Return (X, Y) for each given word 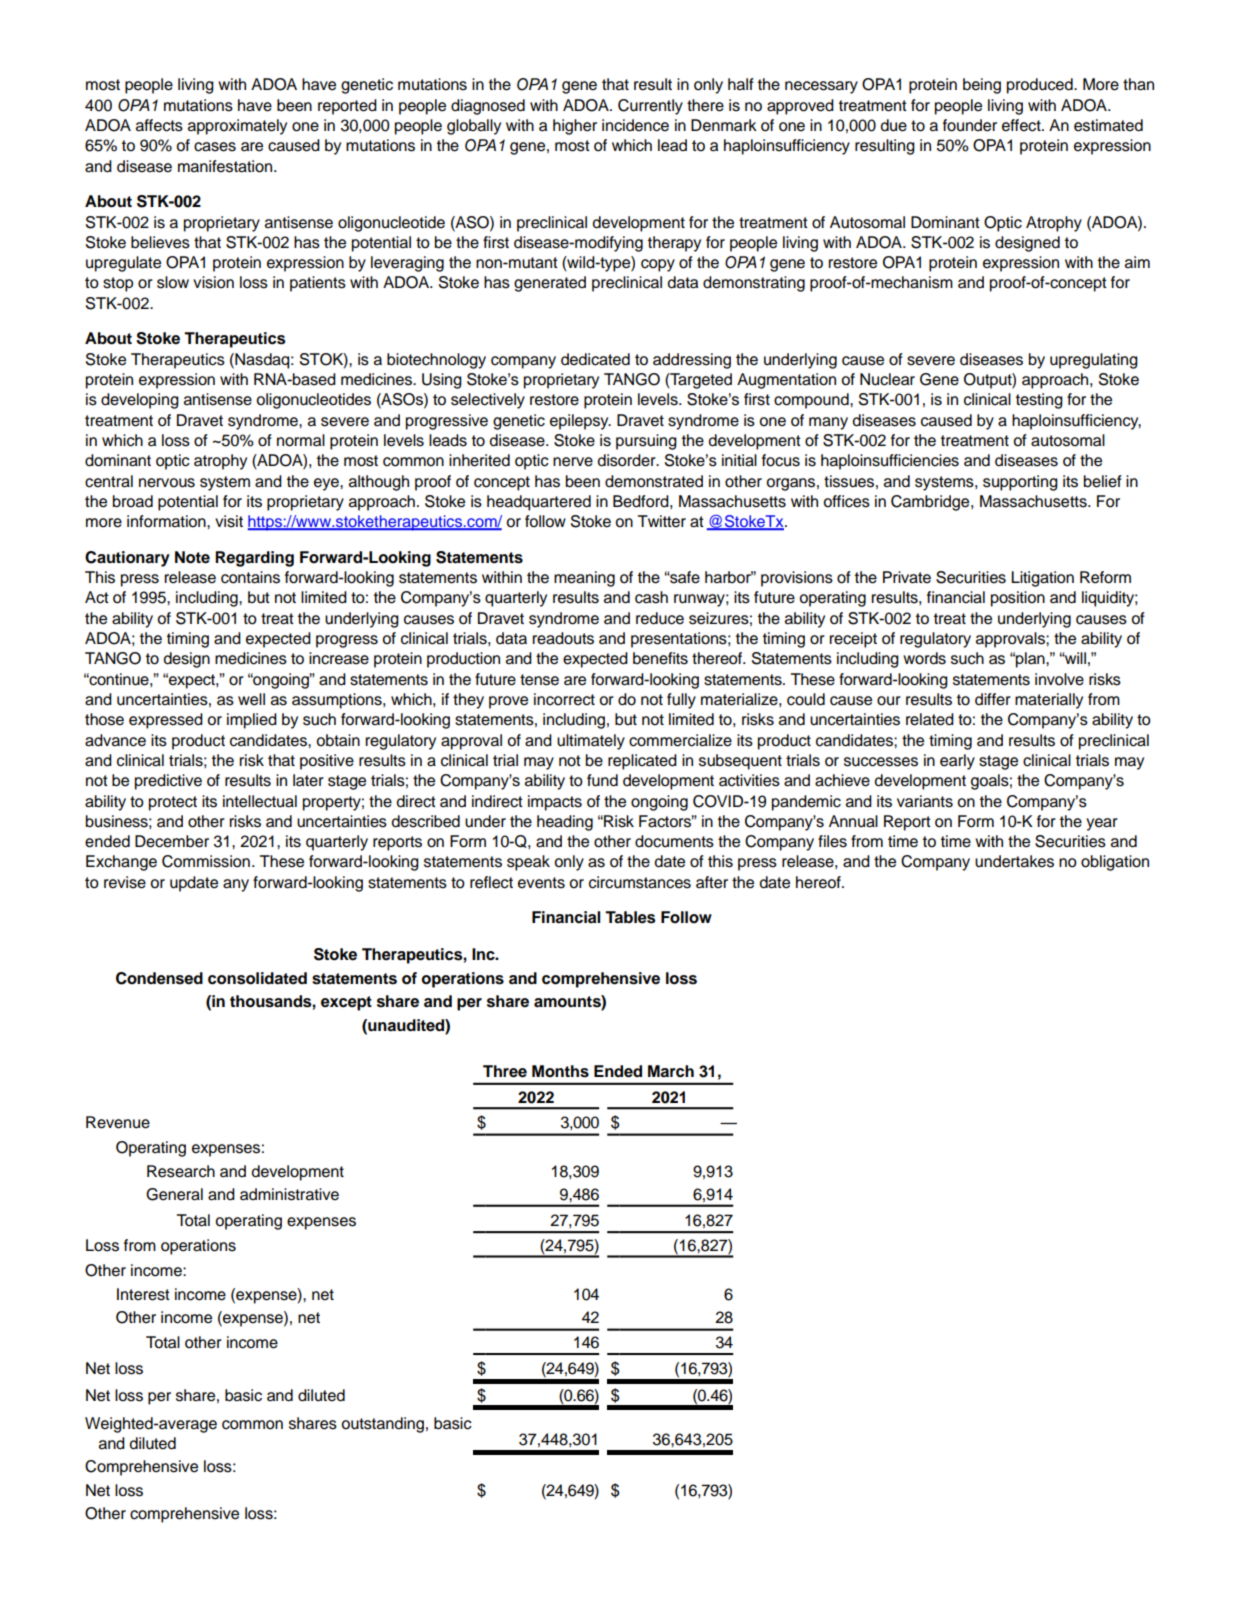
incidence (635, 125)
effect (1022, 125)
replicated (642, 762)
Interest (143, 1294)
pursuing (646, 442)
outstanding (382, 1425)
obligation (1115, 863)
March (671, 1071)
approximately (237, 127)
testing (1039, 401)
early (957, 762)
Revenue (118, 1122)
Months (560, 1071)
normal (301, 440)
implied (252, 721)
